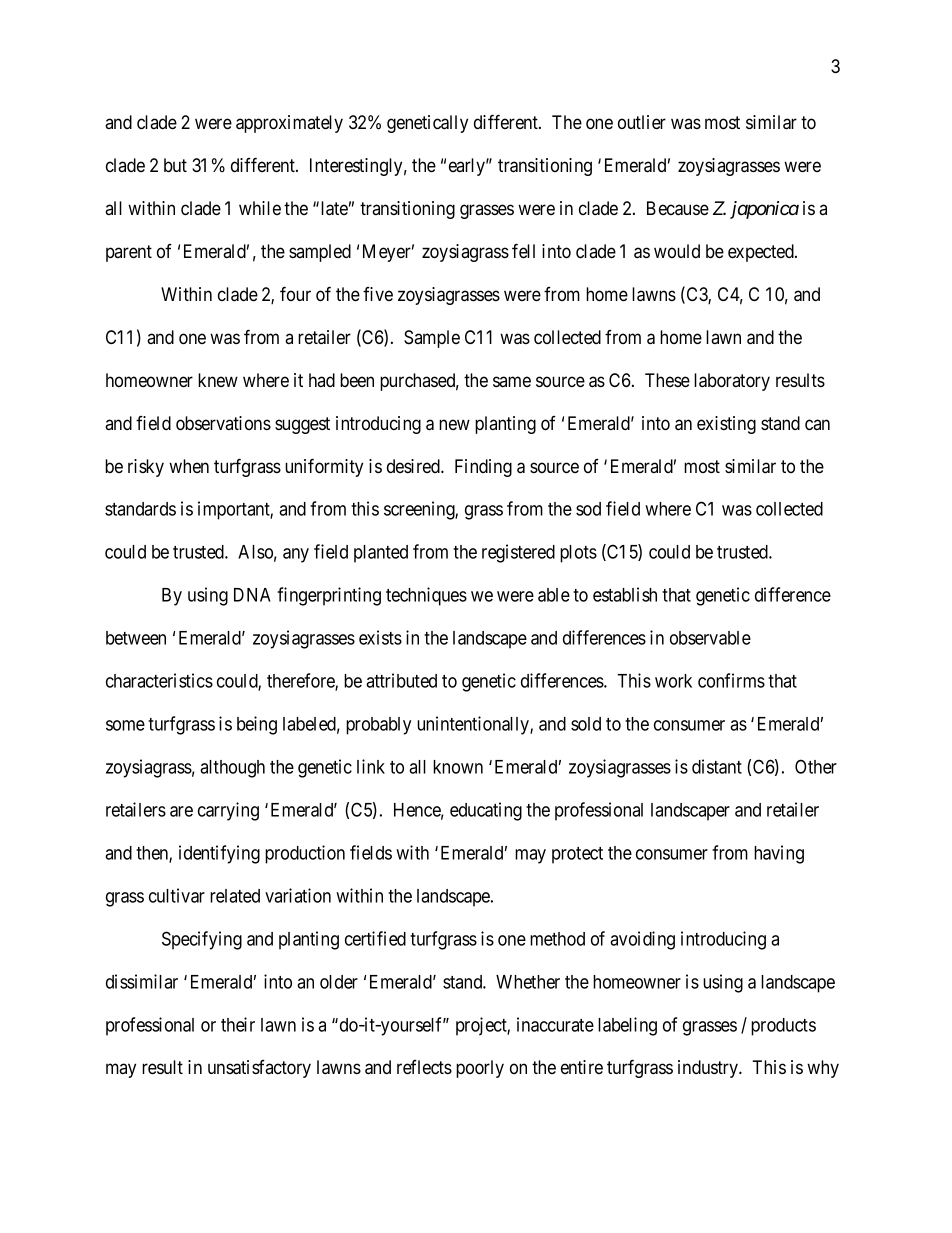 The image size is (952, 1233). I want to click on products, so click(783, 1027).
